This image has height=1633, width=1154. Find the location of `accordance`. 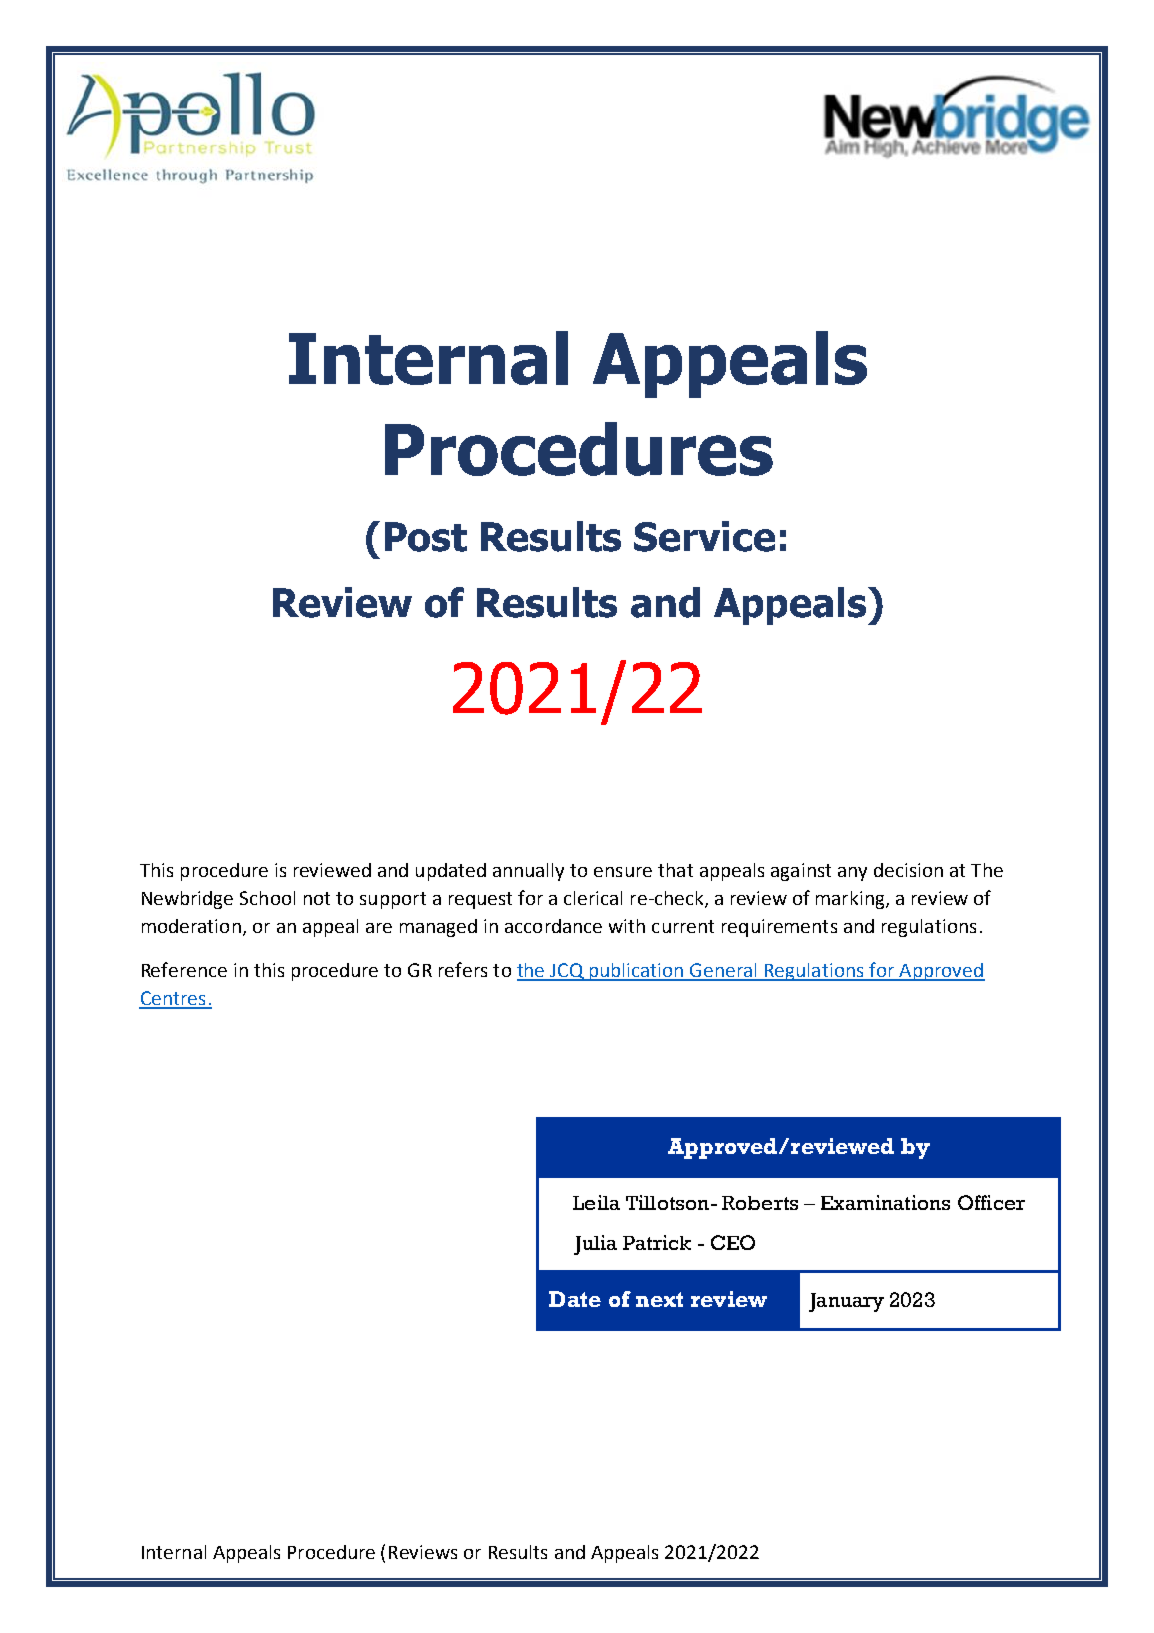

accordance is located at coordinates (553, 926).
